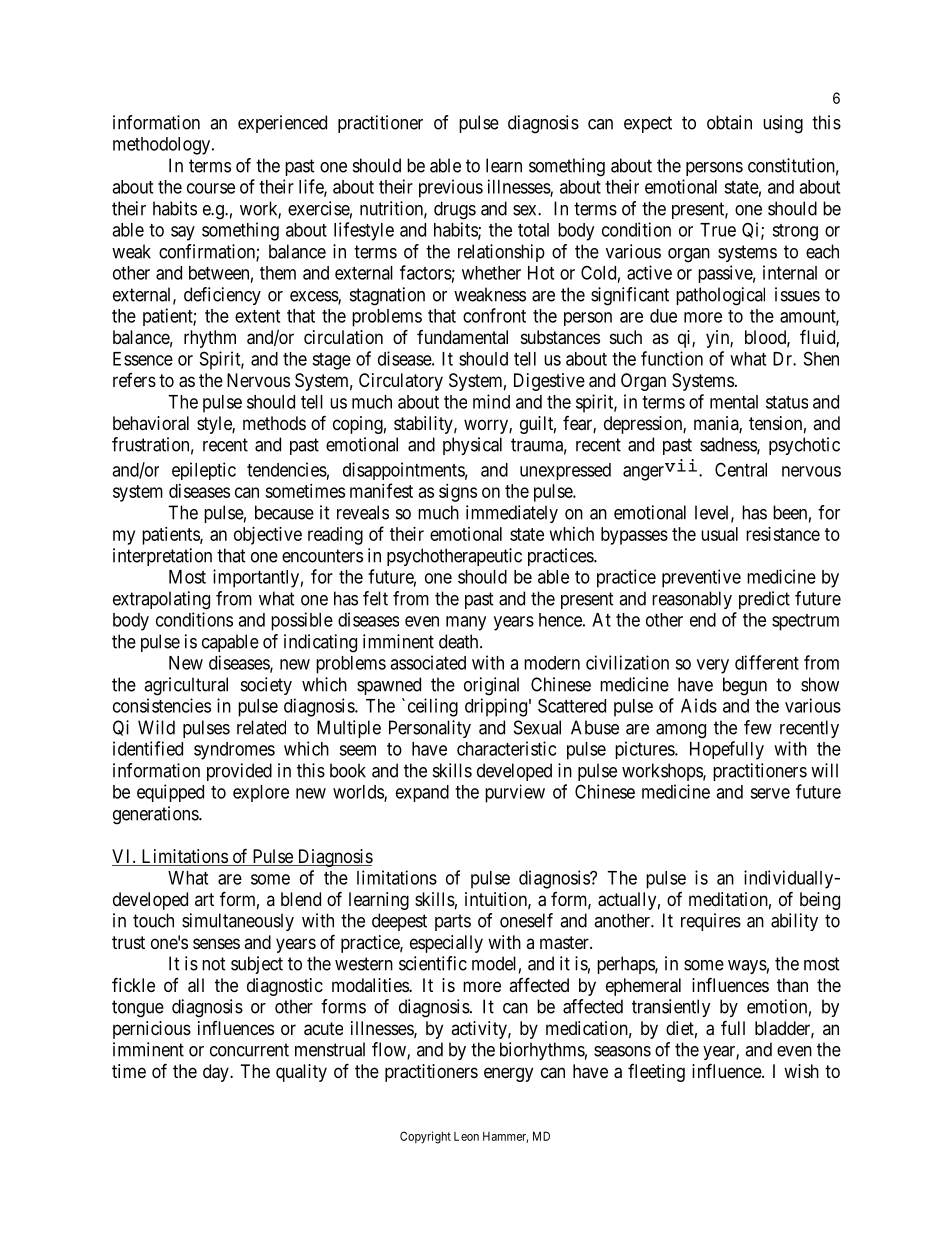 The width and height of the document is (952, 1233). Describe the element at coordinates (217, 1073) in the document. I see `day` at that location.
